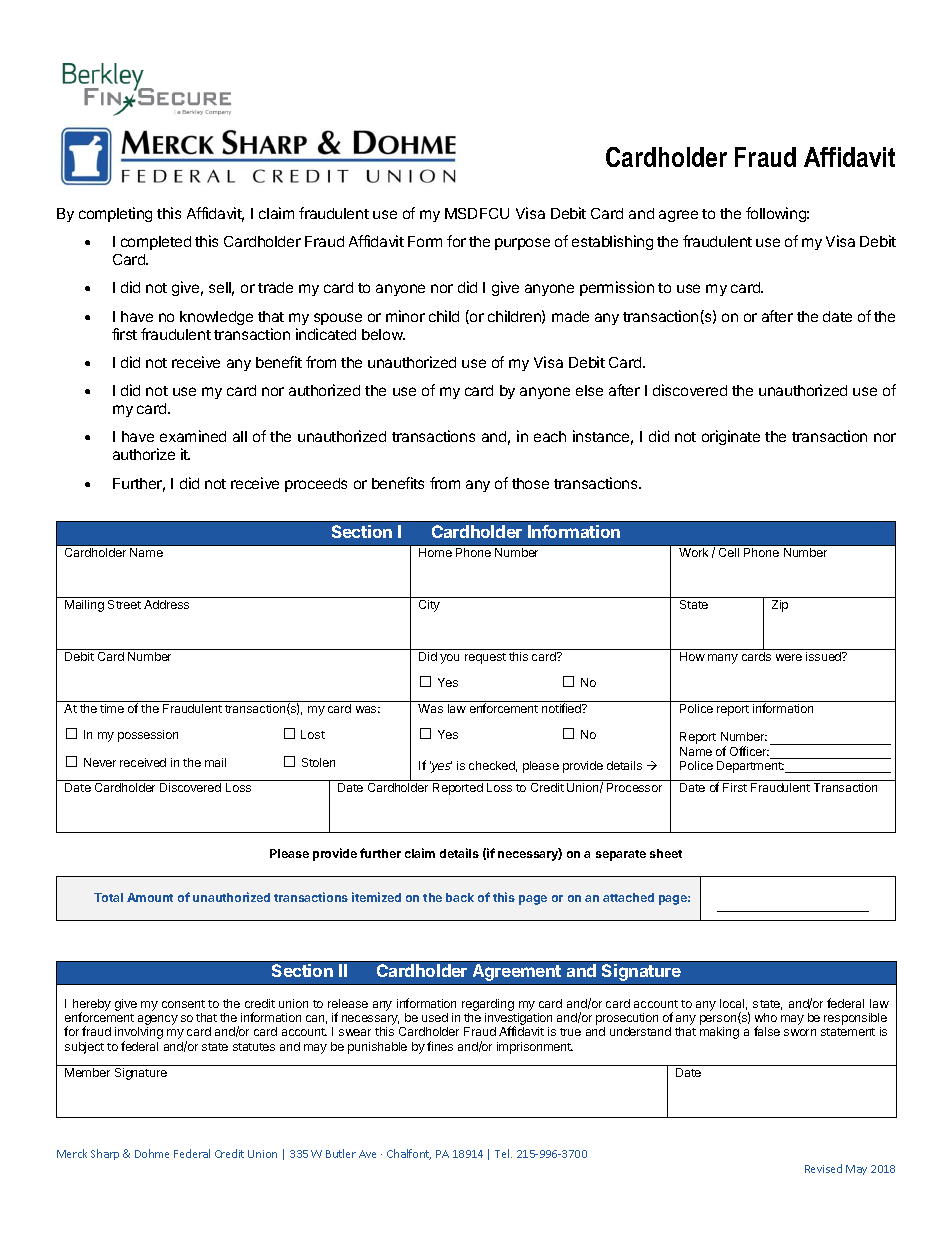 Image resolution: width=952 pixels, height=1233 pixels. Describe the element at coordinates (156, 243) in the image. I see `completed` at that location.
